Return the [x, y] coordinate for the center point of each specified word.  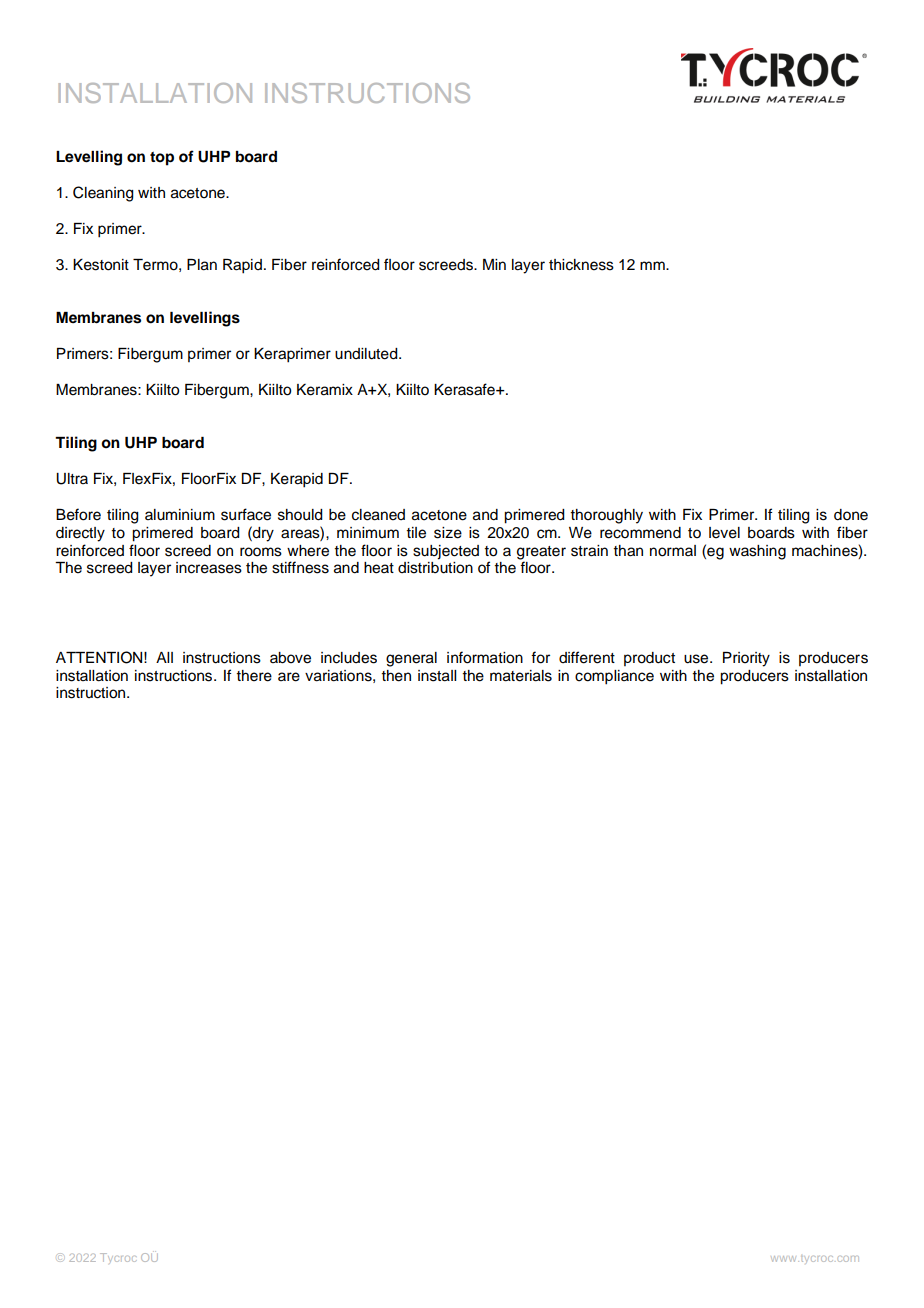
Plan [202, 265]
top [162, 159]
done [851, 515]
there [254, 676]
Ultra [72, 479]
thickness [581, 265]
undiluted [367, 354]
